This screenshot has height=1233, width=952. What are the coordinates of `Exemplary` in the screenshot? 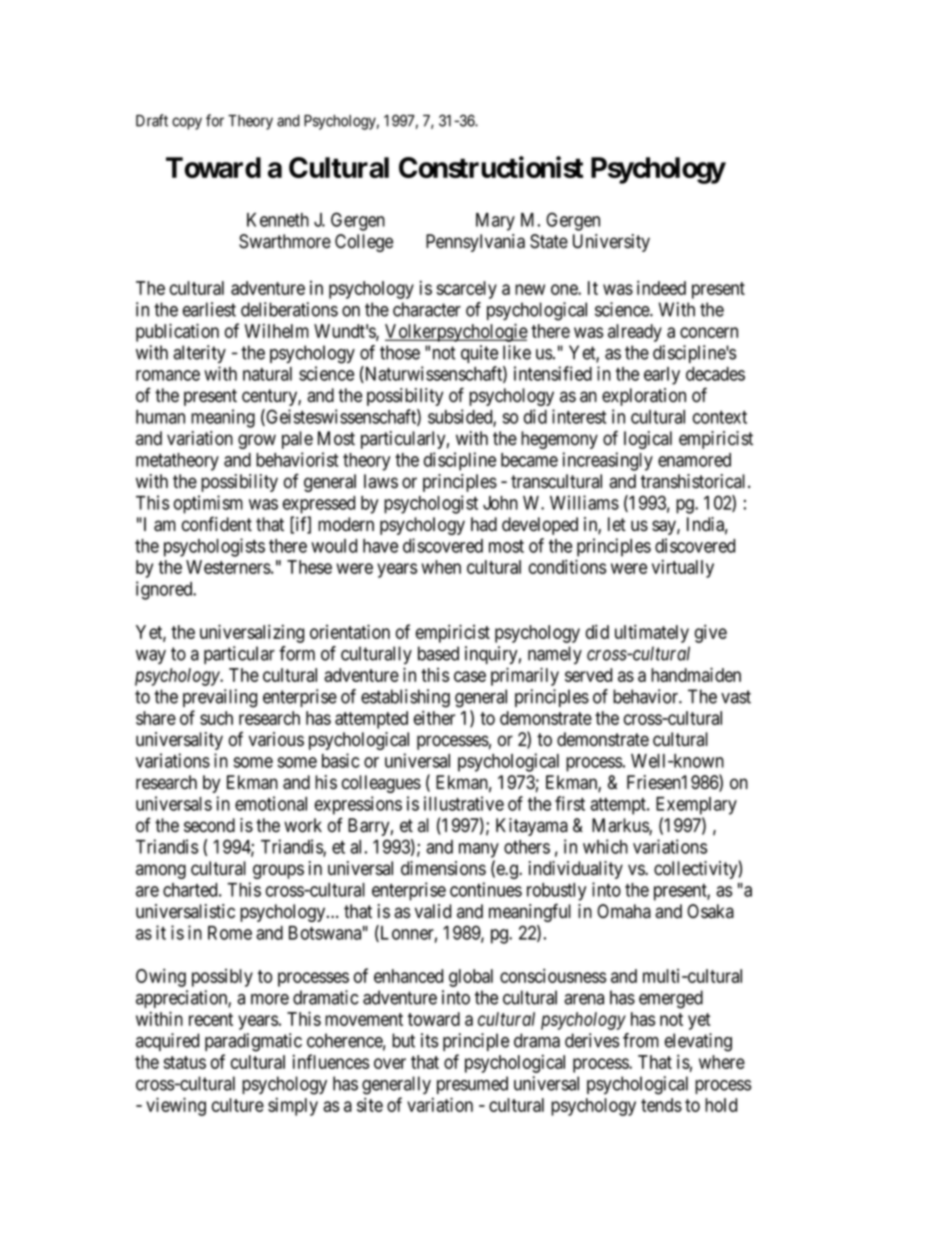 It's located at (696, 806).
